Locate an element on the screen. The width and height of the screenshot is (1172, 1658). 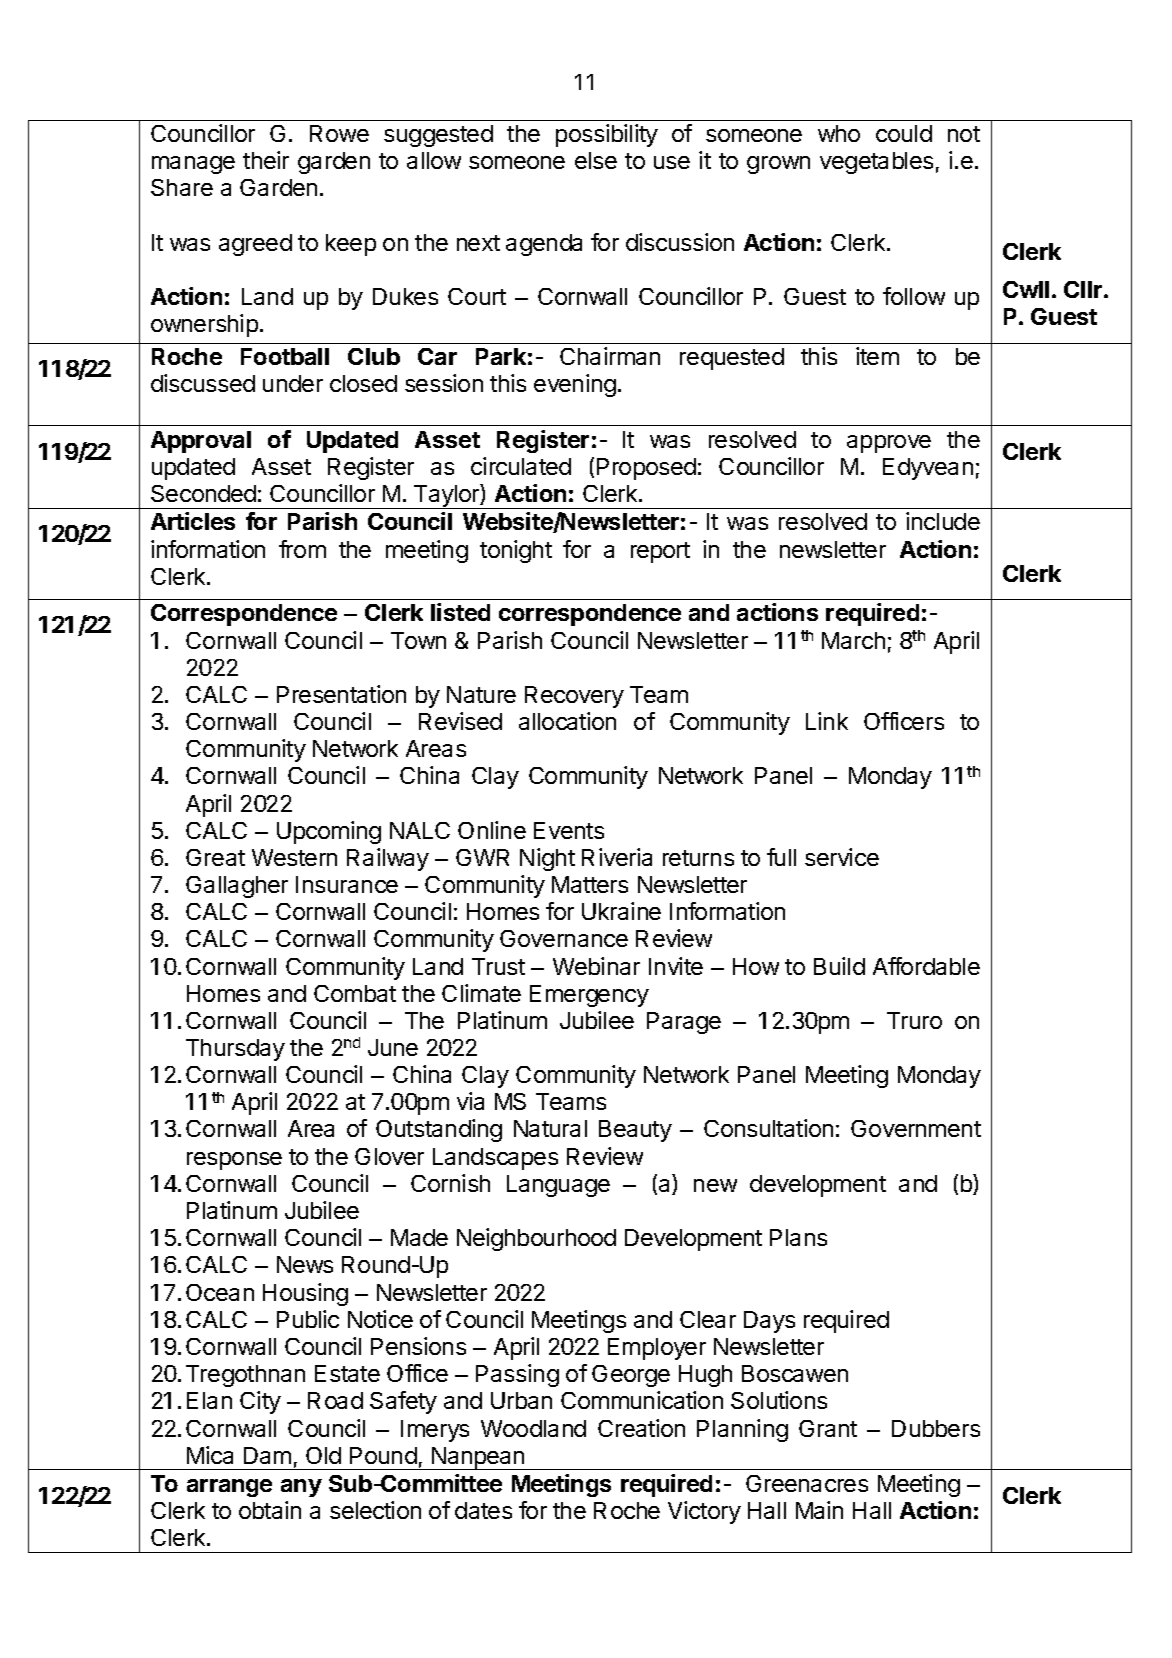
Grant is located at coordinates (828, 1428).
